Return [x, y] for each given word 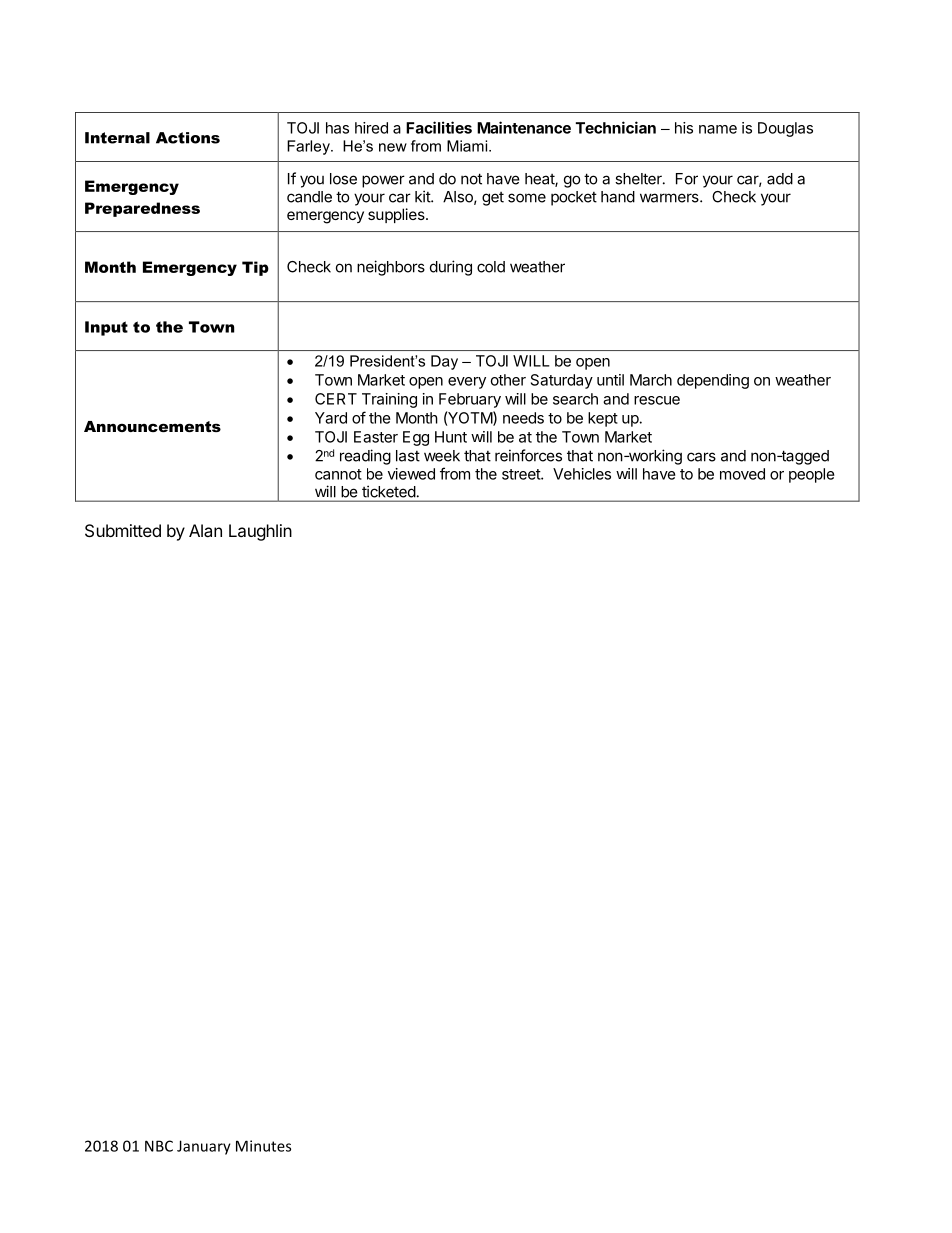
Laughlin [260, 532]
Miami [467, 146]
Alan [205, 530]
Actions [188, 138]
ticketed [388, 492]
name [718, 129]
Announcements [152, 426]
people [812, 475]
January [204, 1147]
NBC [159, 1146]
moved [742, 474]
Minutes [263, 1146]
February [470, 400]
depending [713, 381]
